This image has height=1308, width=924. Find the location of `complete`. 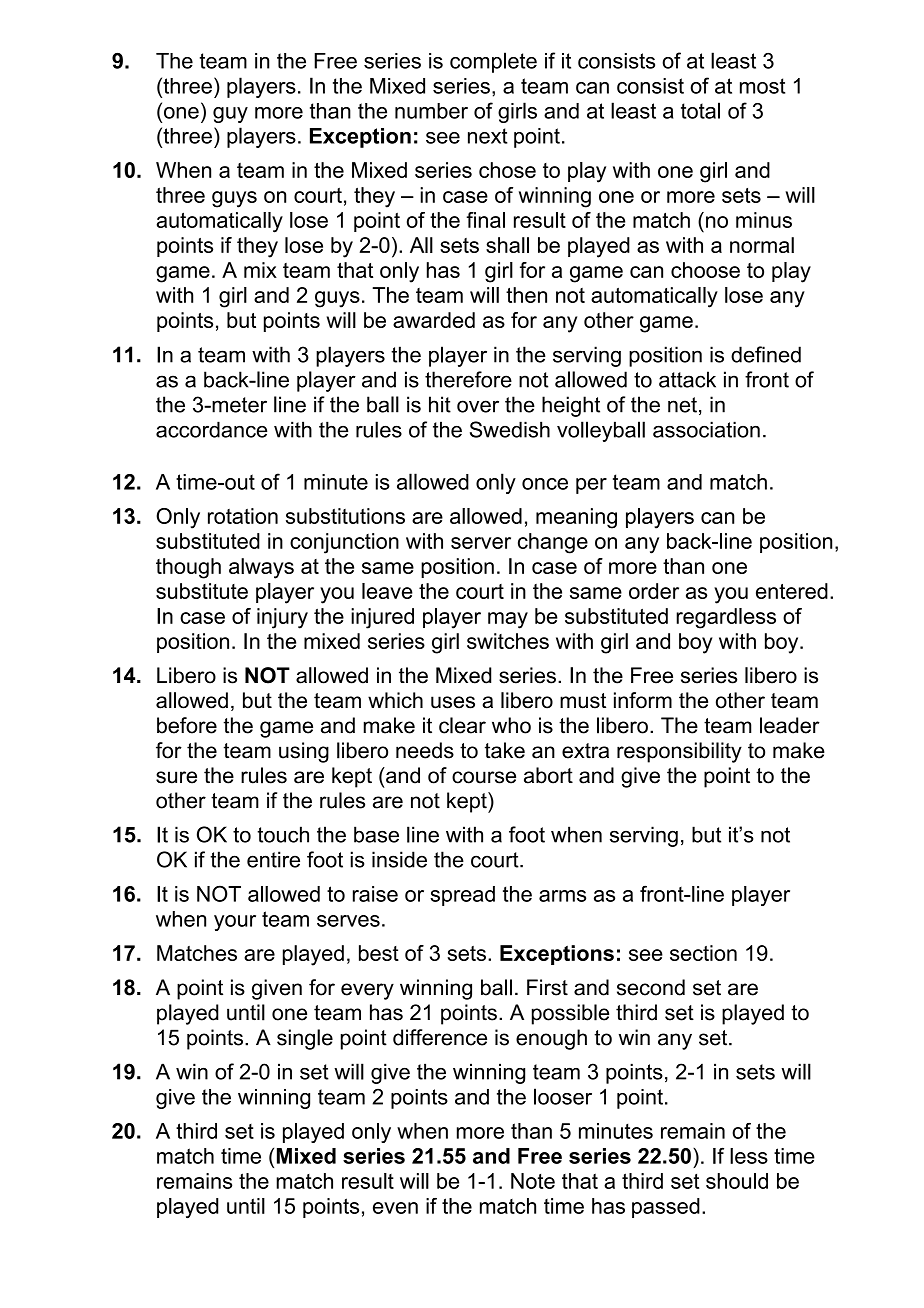

complete is located at coordinates (493, 62).
